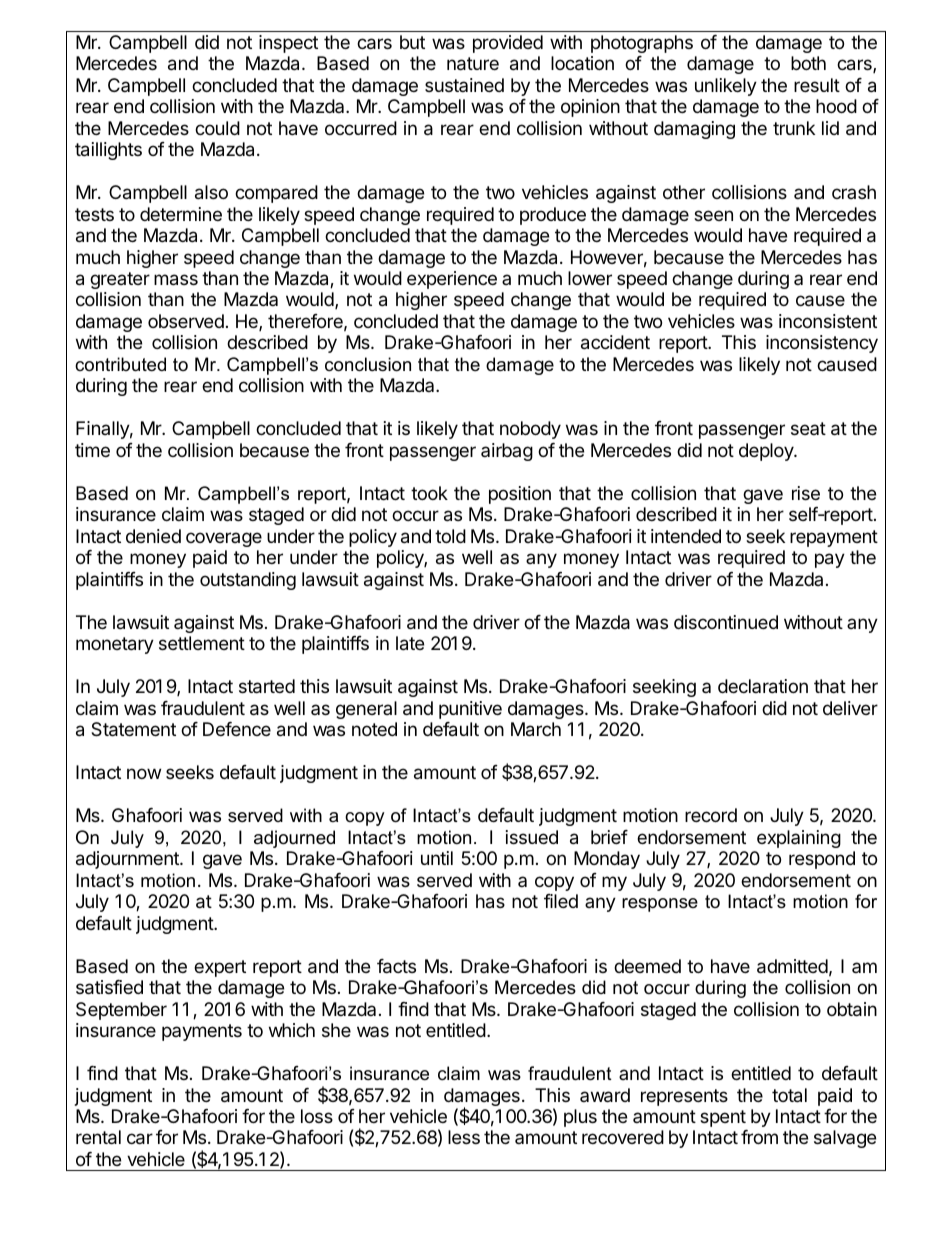 Image resolution: width=952 pixels, height=1233 pixels. I want to click on total, so click(789, 1095).
